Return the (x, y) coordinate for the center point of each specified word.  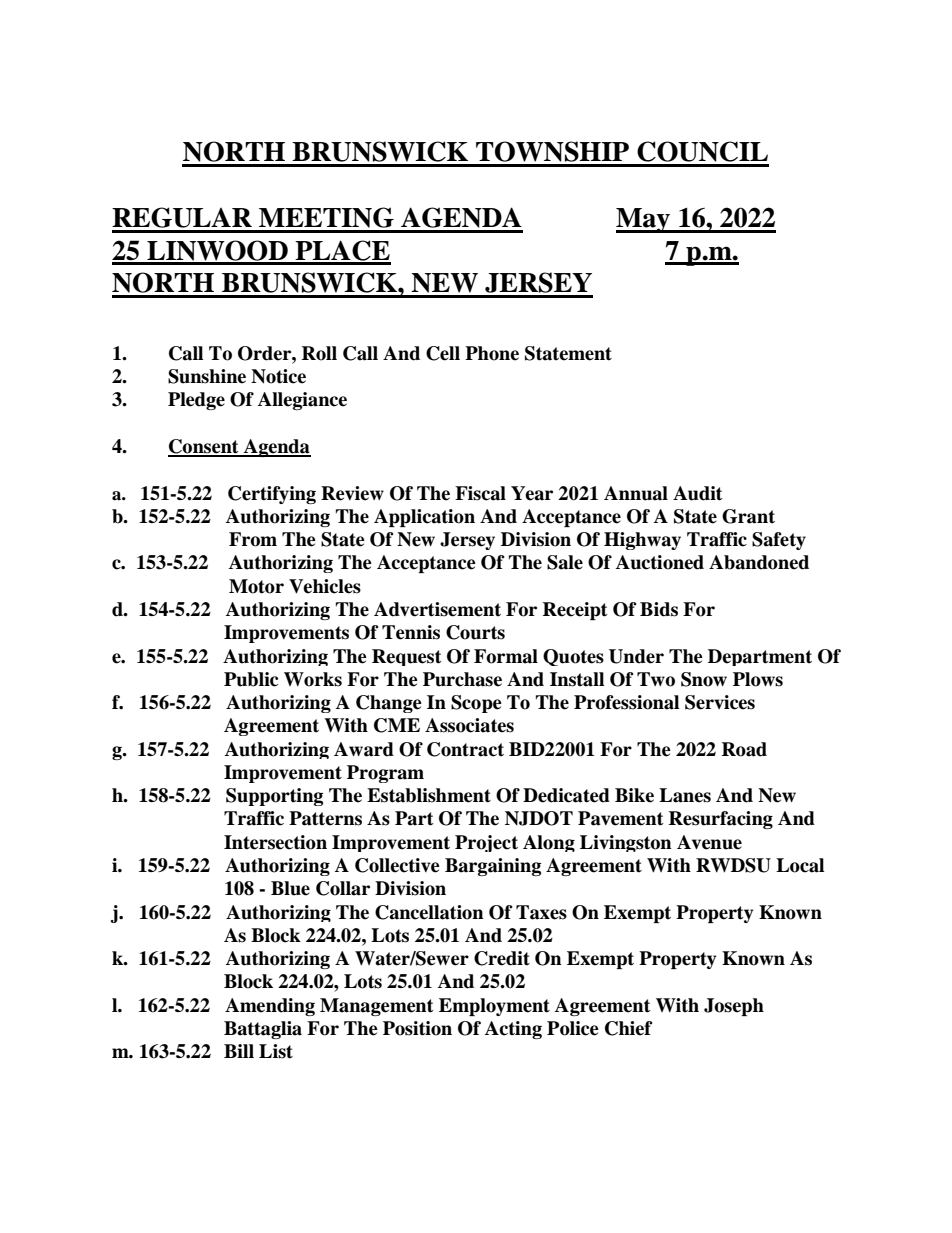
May (644, 220)
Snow (704, 679)
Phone (492, 353)
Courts (475, 632)
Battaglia (263, 1030)
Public (251, 679)
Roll (319, 353)
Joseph (734, 1007)
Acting (513, 1030)
